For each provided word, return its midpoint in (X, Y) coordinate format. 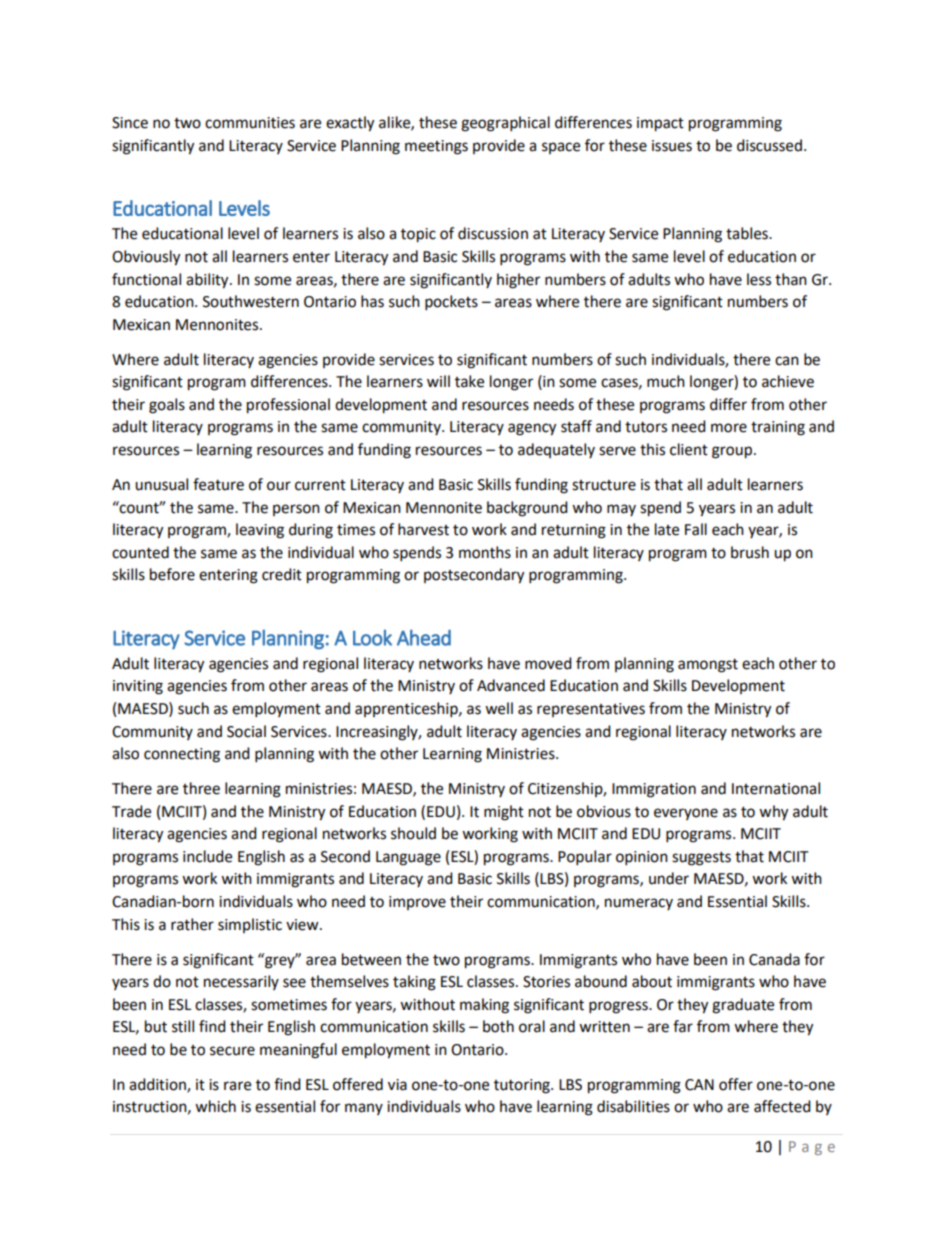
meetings (436, 147)
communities (250, 123)
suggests (701, 859)
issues (672, 146)
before (172, 574)
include (207, 856)
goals (167, 406)
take (469, 381)
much (666, 381)
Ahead (424, 637)
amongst (708, 666)
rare (237, 1086)
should (413, 833)
